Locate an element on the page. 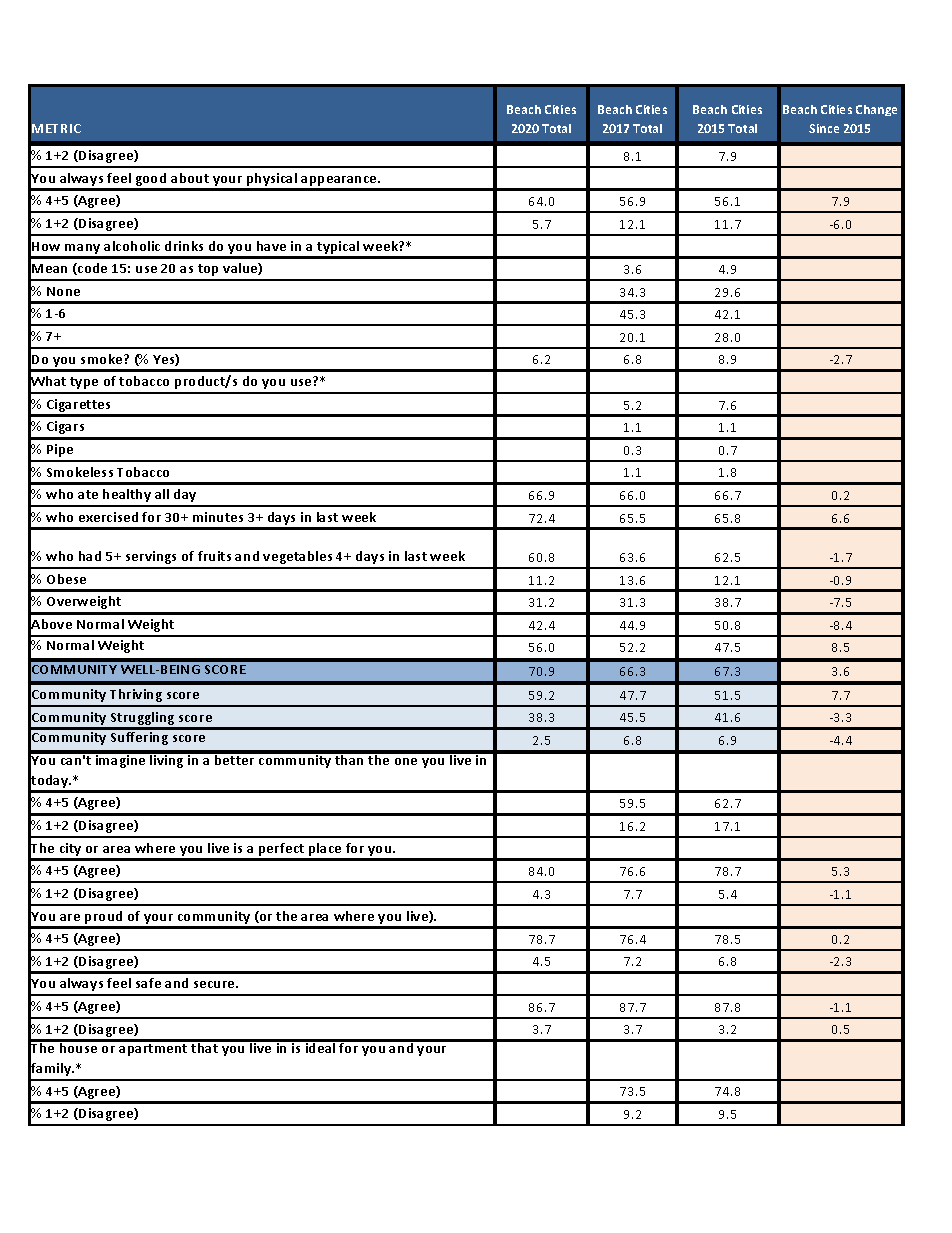  all is located at coordinates (162, 494).
